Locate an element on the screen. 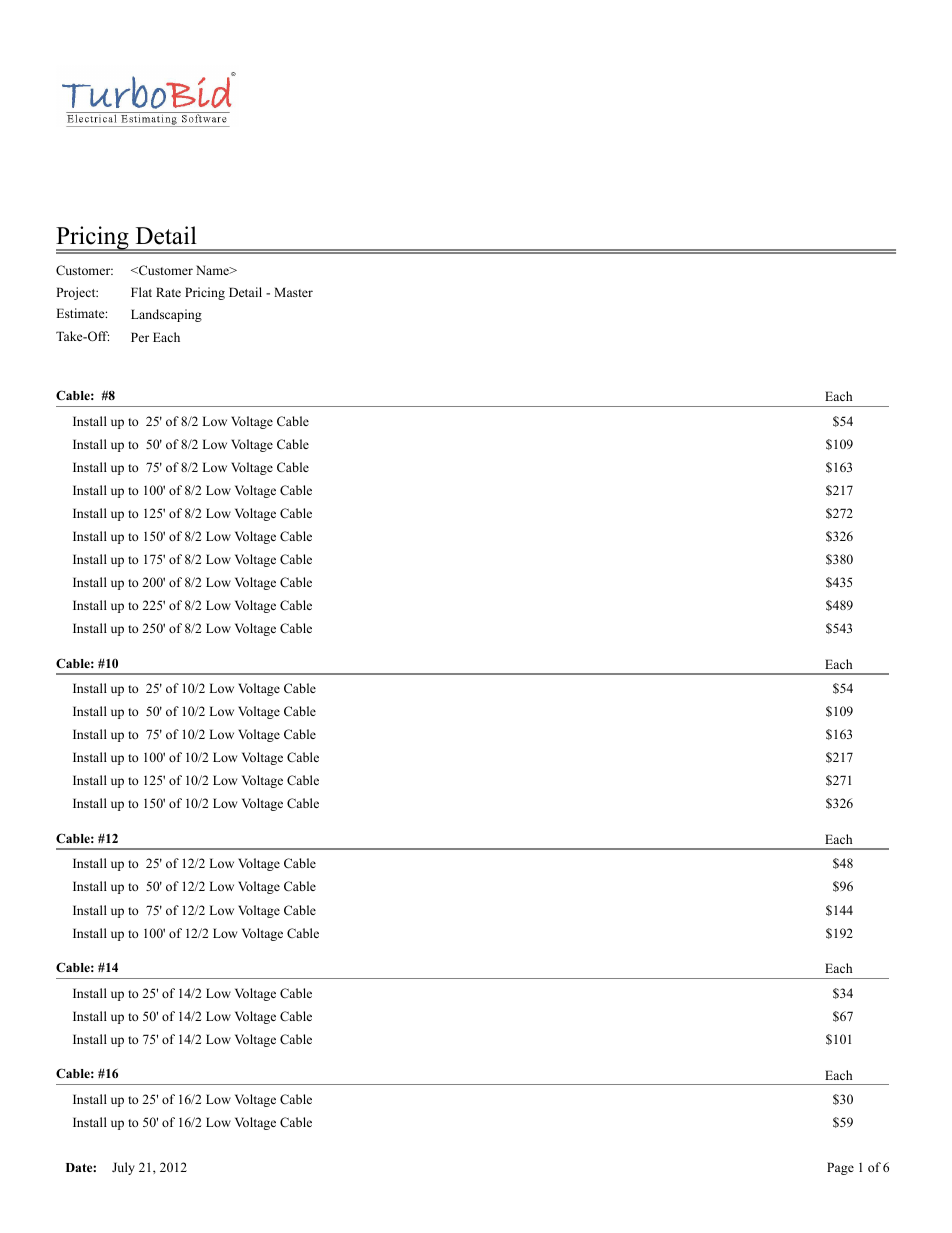 The height and width of the screenshot is (1233, 952). July is located at coordinates (123, 1168).
